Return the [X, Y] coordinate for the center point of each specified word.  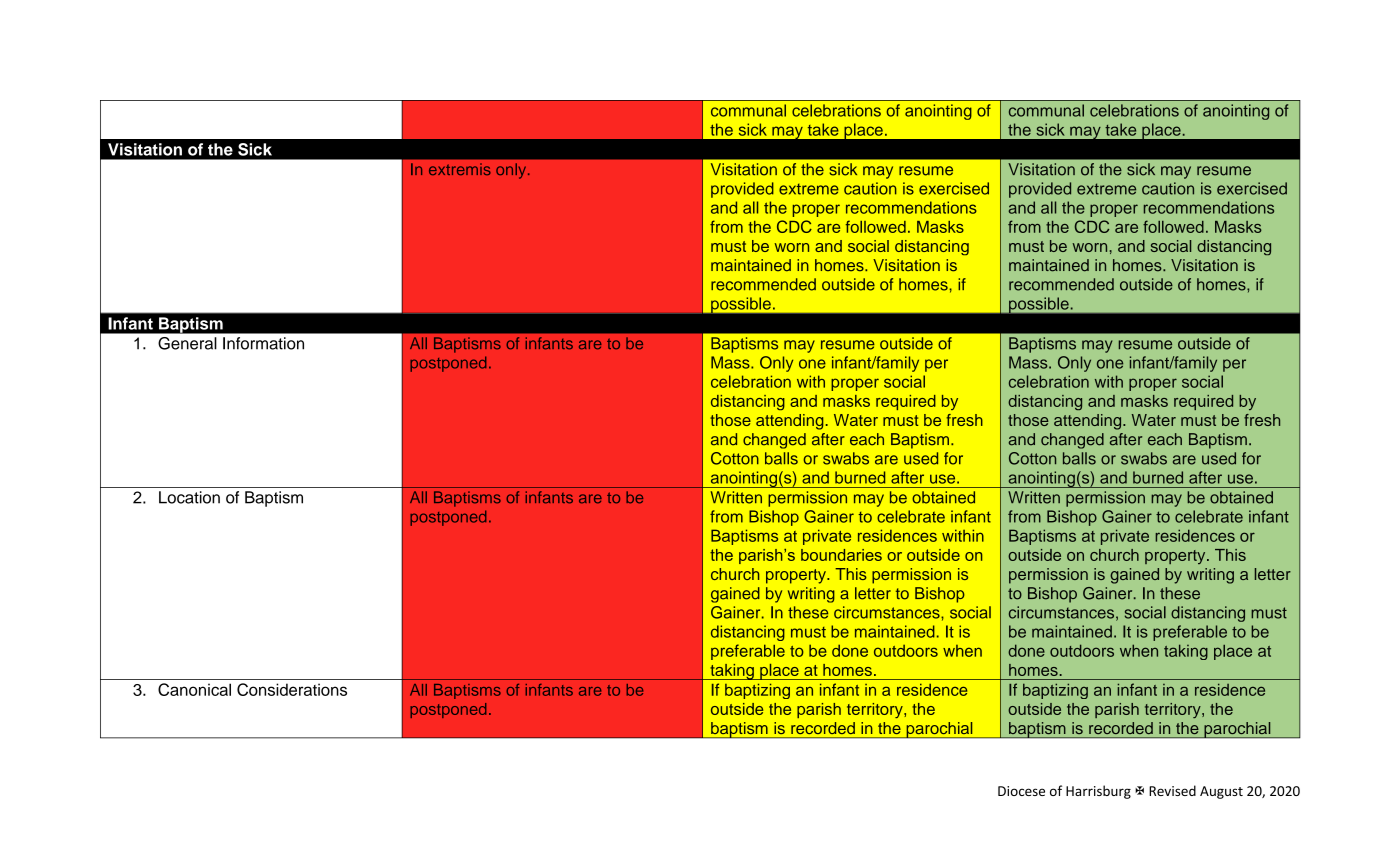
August [1221, 792]
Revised [1172, 790]
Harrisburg [1098, 792]
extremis [460, 169]
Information [263, 343]
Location [189, 497]
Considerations [292, 689]
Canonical [194, 689]
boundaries [841, 555]
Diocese [1021, 791]
